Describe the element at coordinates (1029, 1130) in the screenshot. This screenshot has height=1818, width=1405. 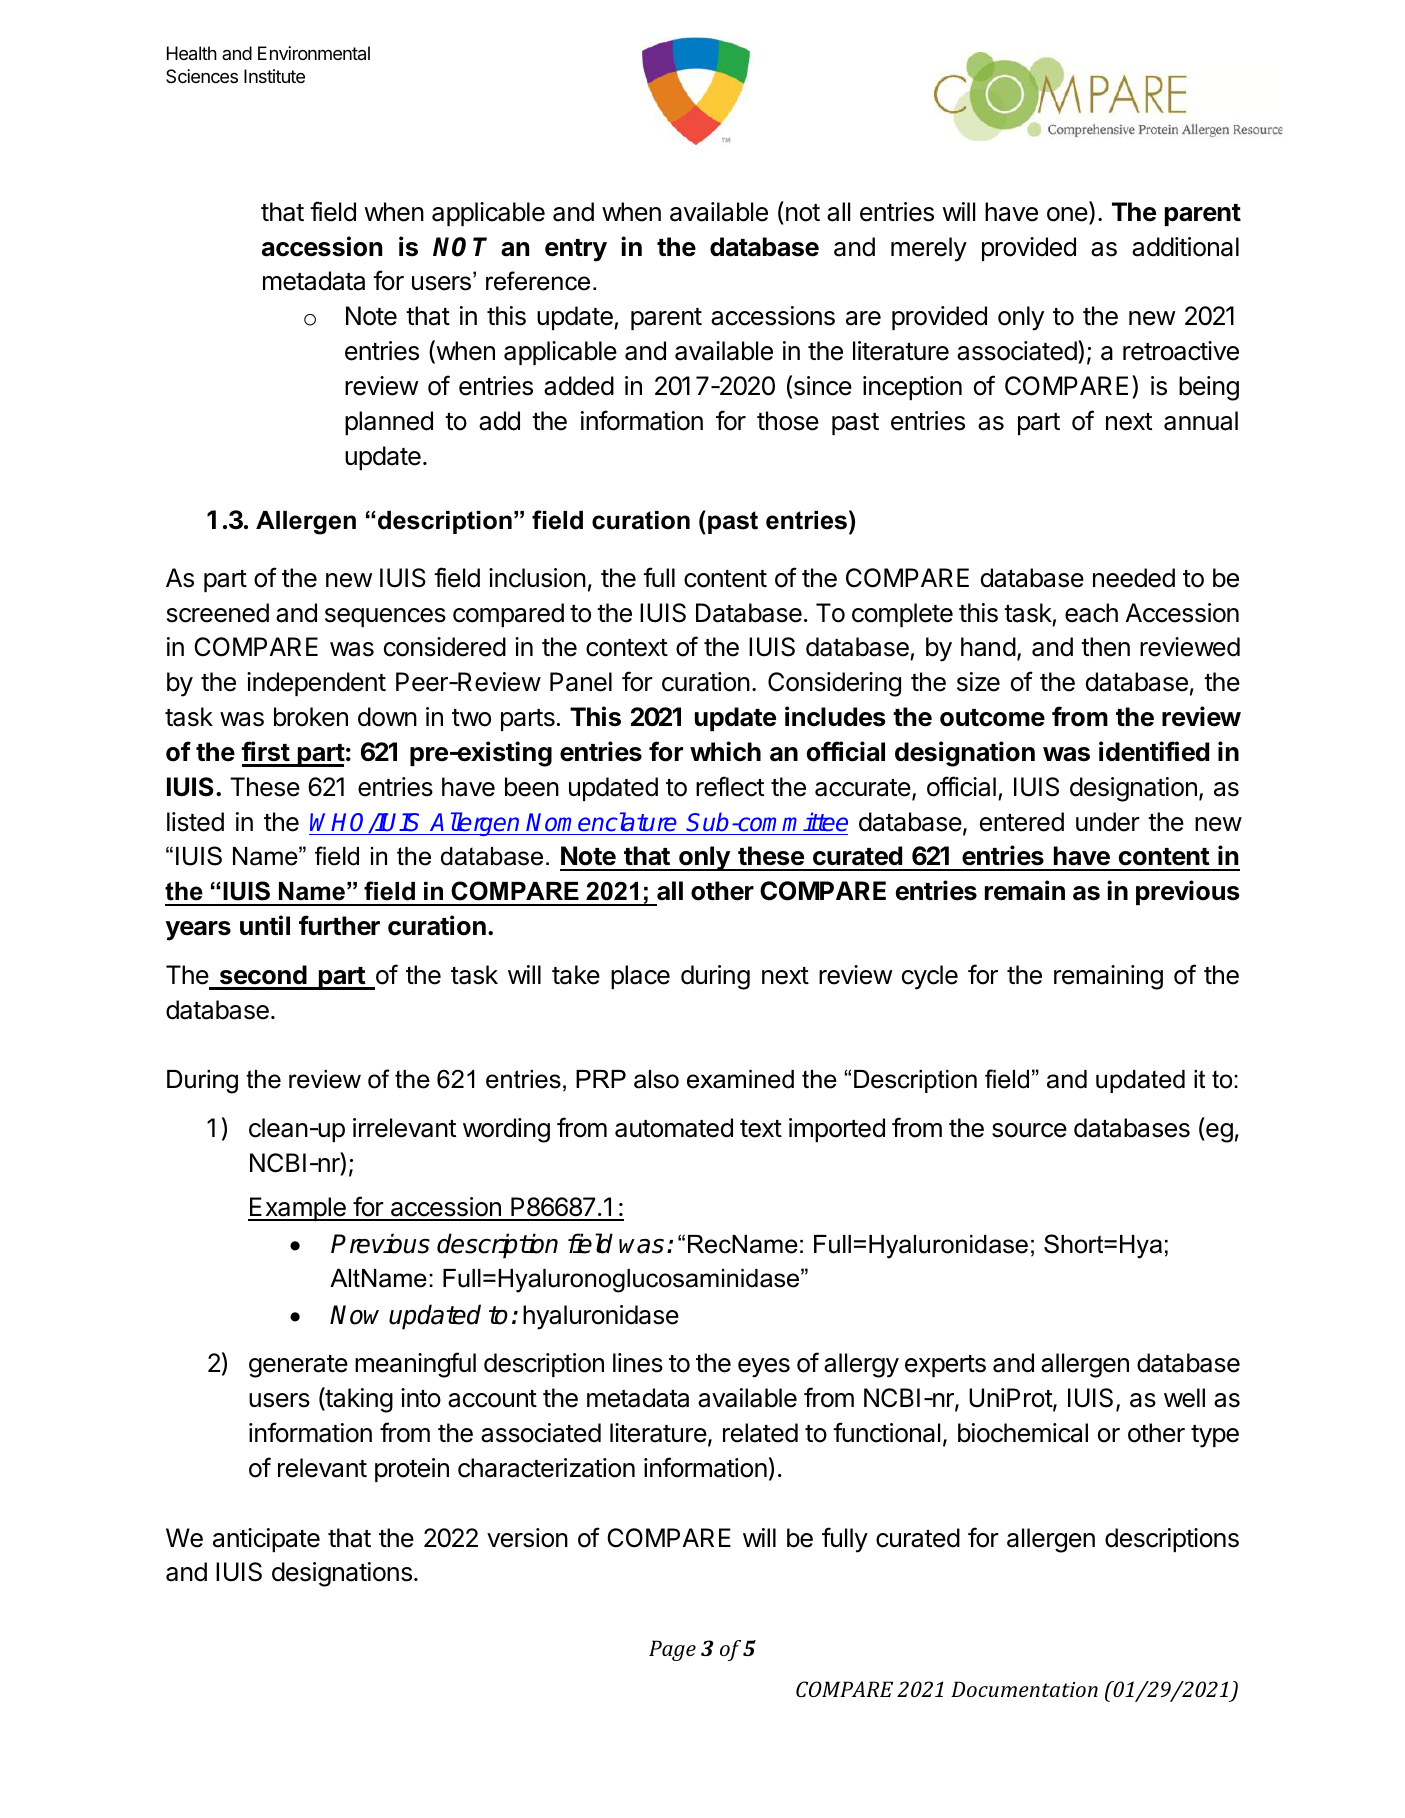
I see `source` at that location.
